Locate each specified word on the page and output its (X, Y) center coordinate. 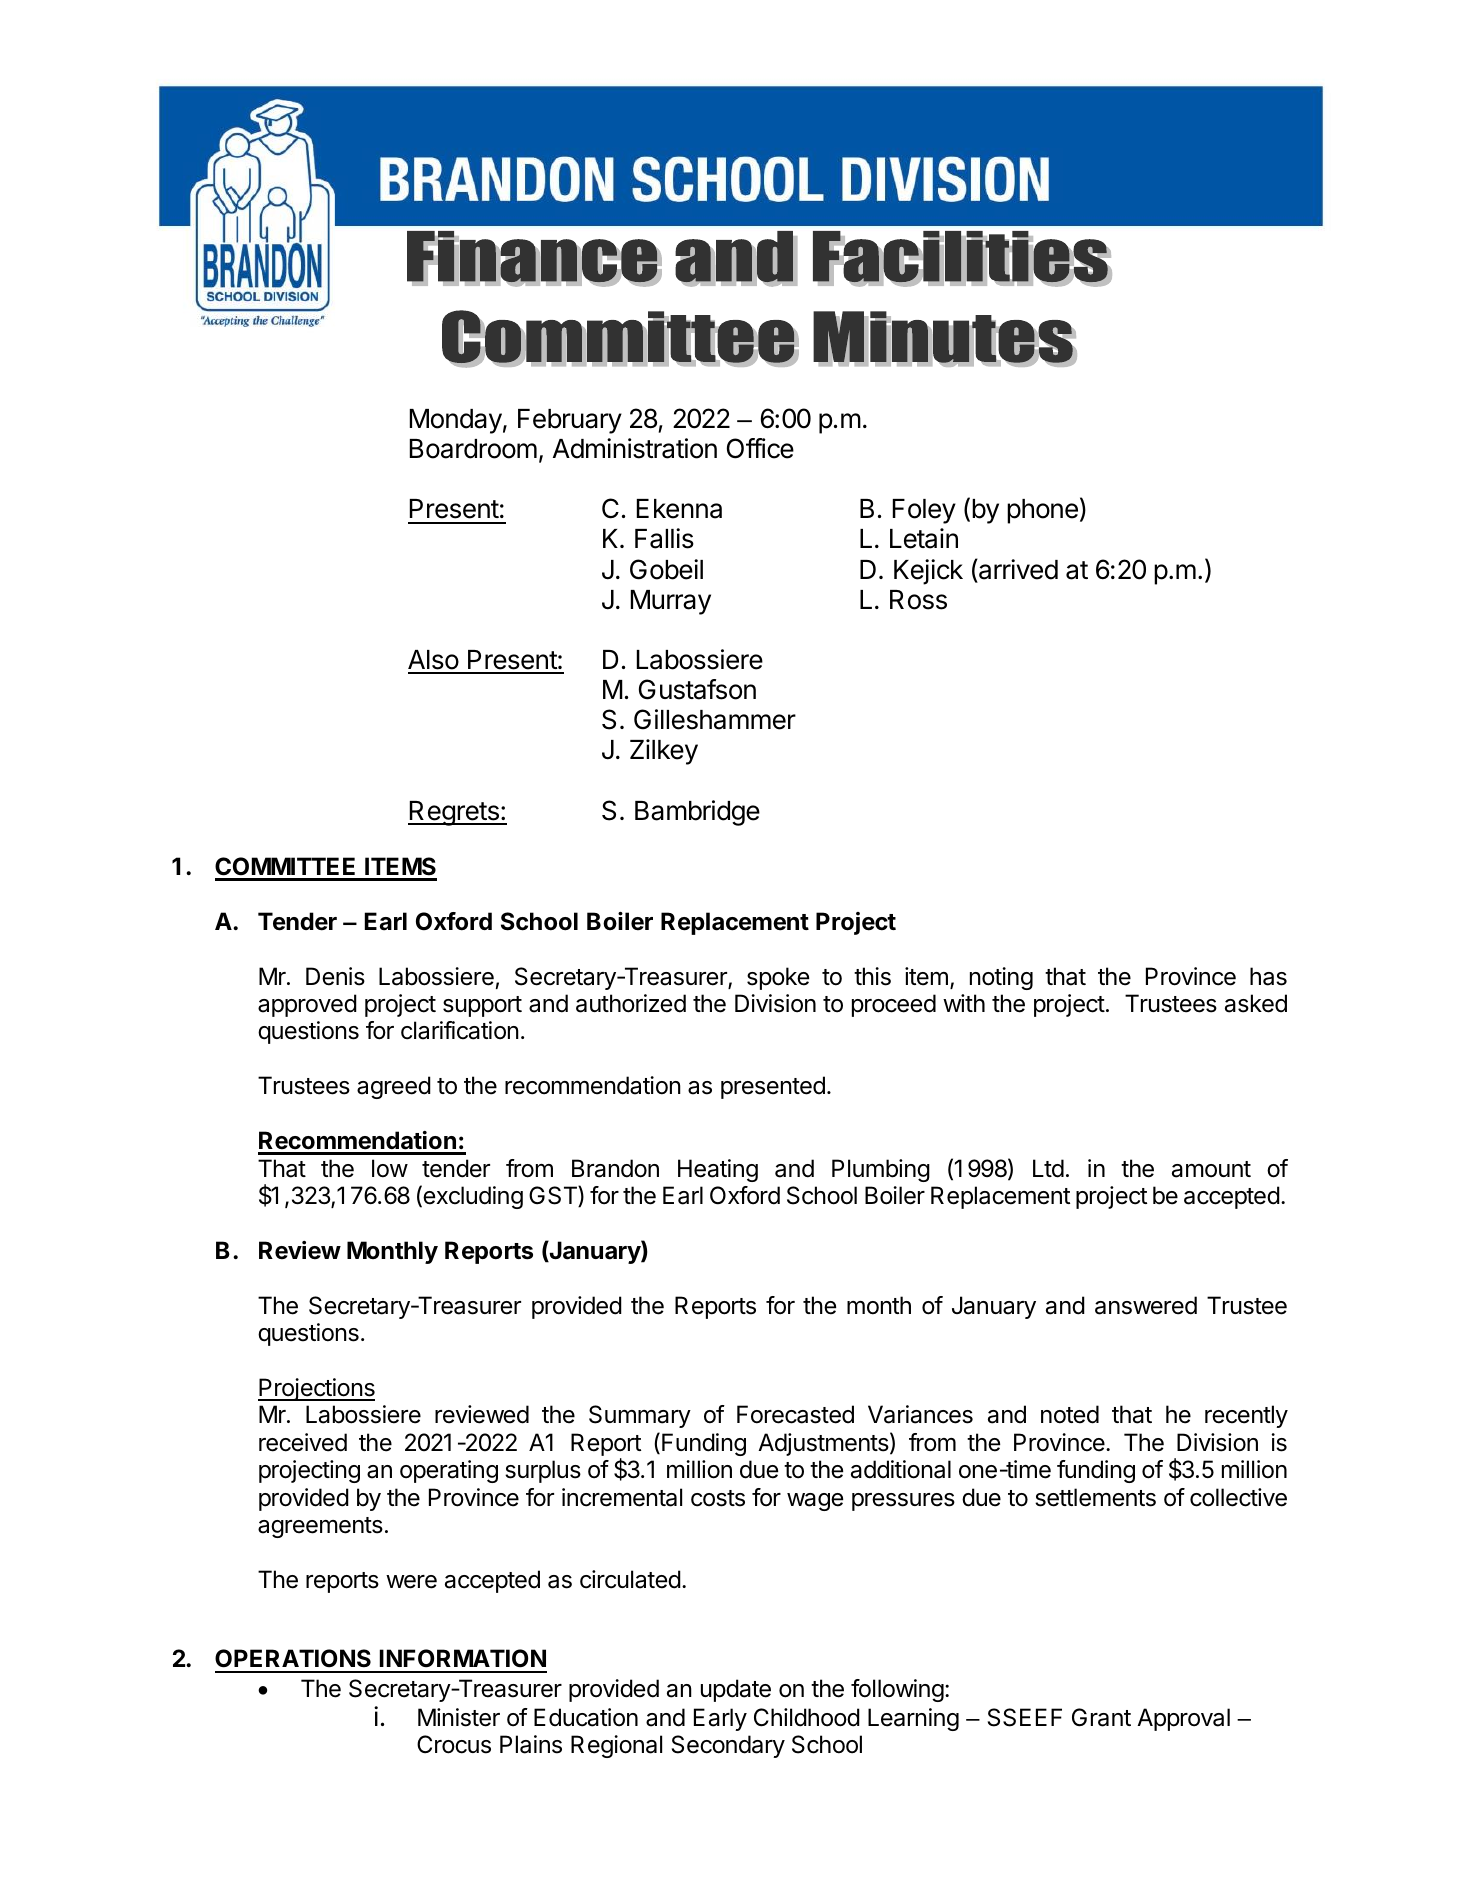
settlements (1095, 1497)
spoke (778, 978)
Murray (671, 602)
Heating (718, 1170)
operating (449, 1471)
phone (1042, 511)
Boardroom (473, 449)
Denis (335, 976)
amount (1211, 1169)
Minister (459, 1717)
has (1268, 976)
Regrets (454, 813)
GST (554, 1196)
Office (760, 448)
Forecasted (795, 1414)
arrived (1017, 569)
